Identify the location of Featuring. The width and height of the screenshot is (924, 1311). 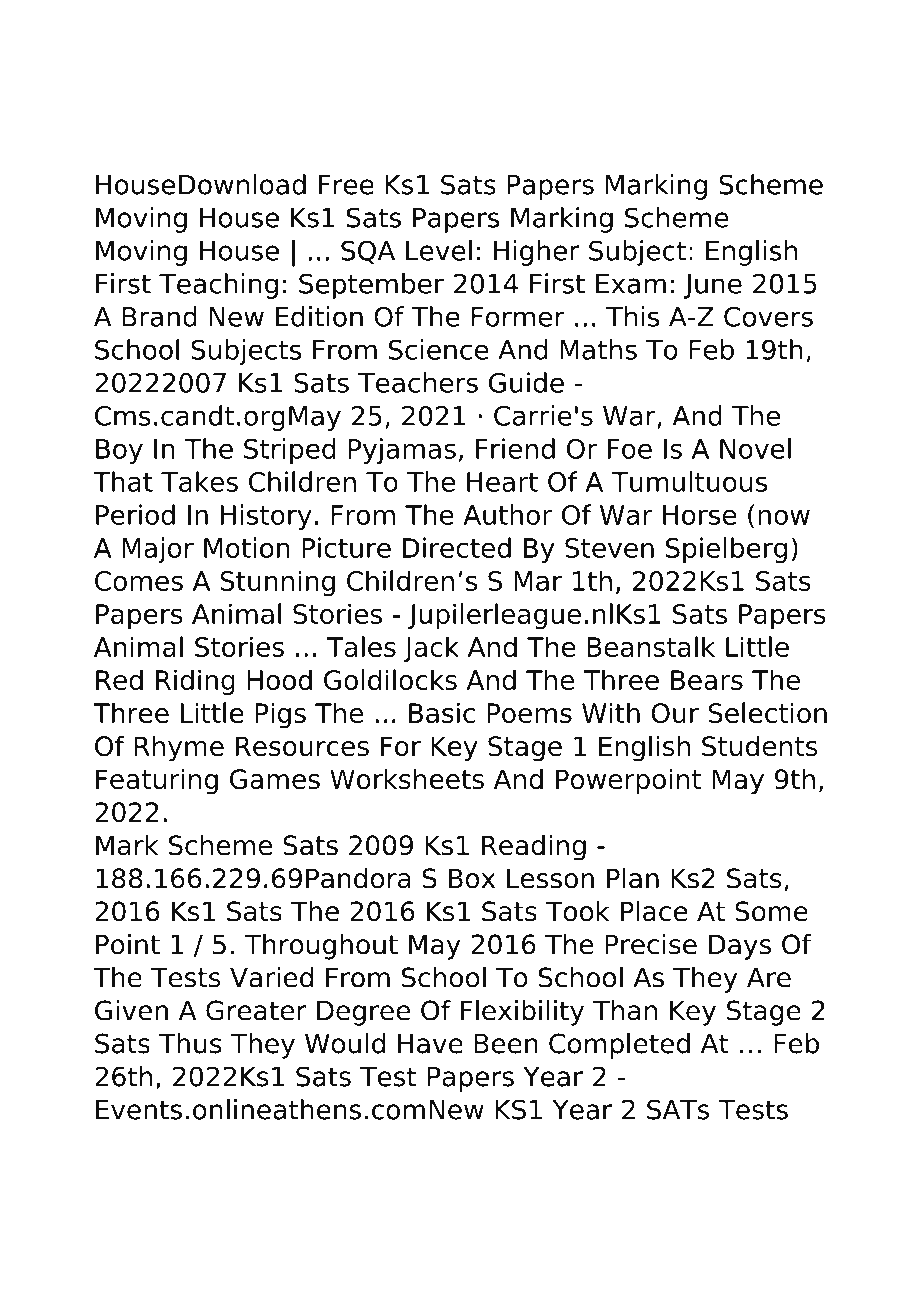
(157, 781).
